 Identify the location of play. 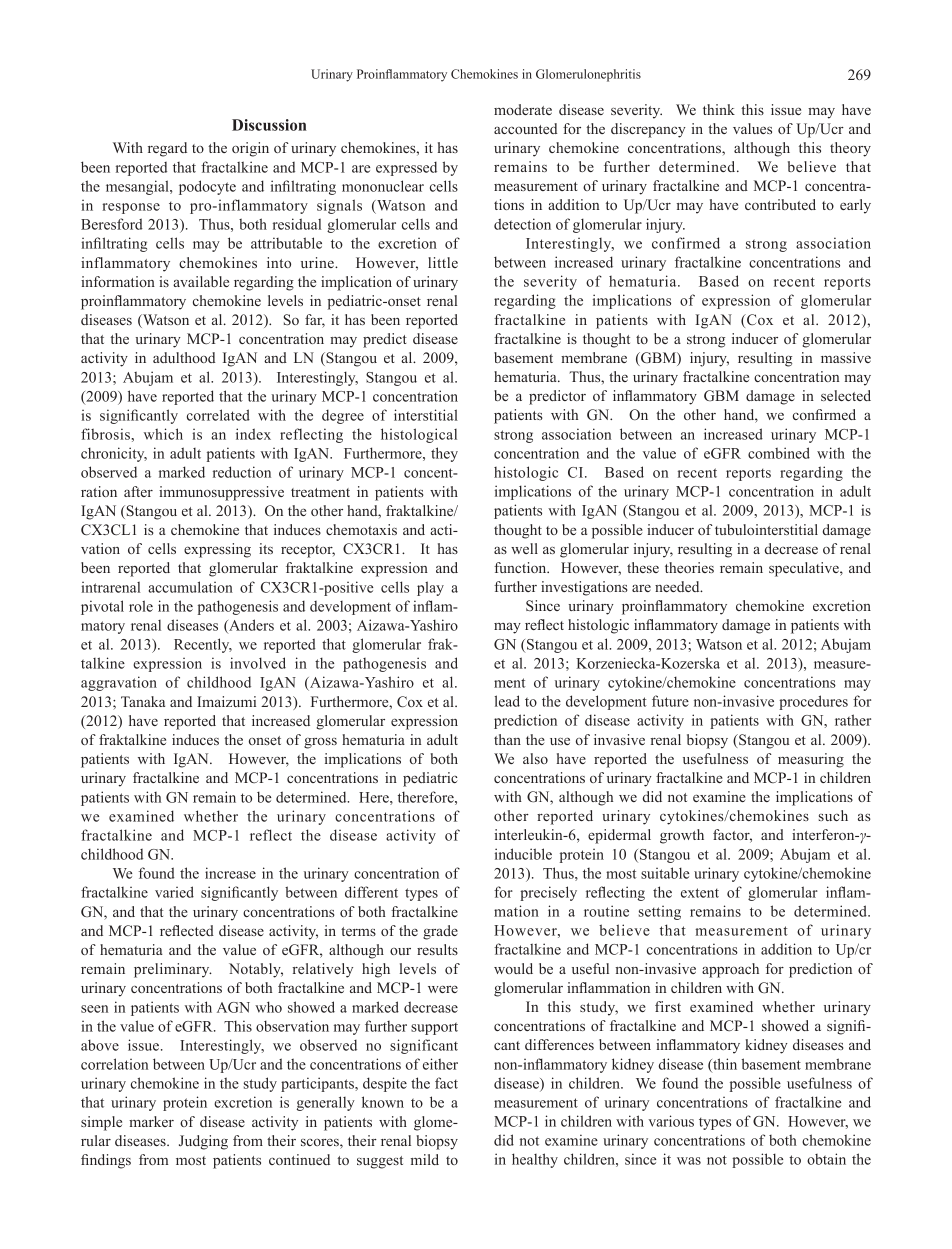
(430, 588).
